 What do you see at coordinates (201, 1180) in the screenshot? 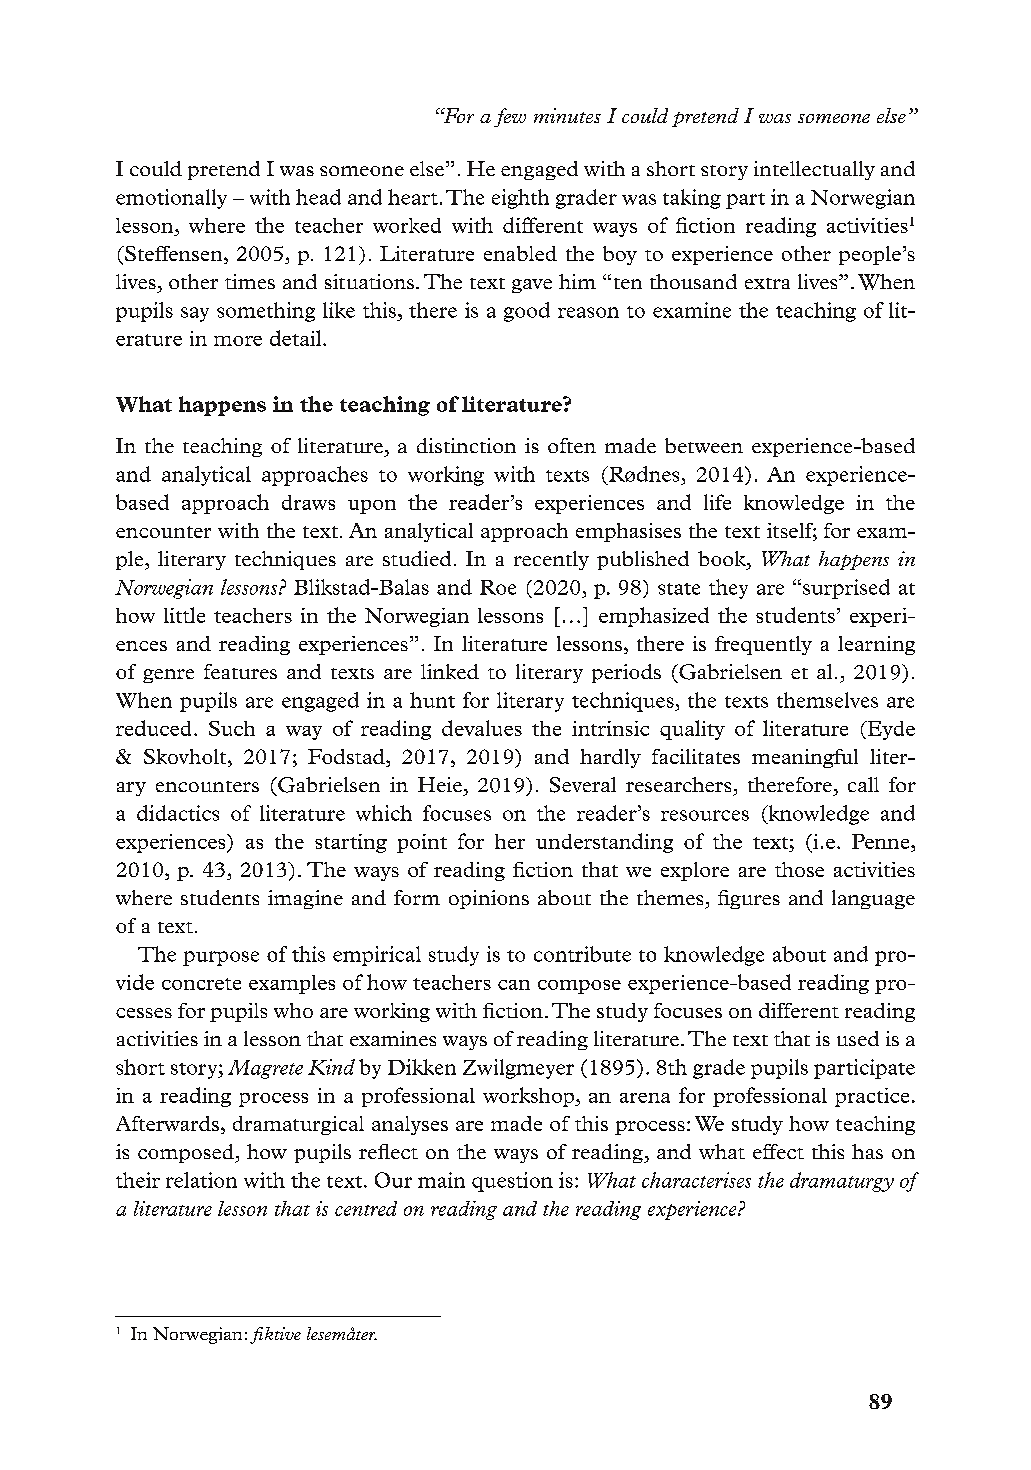
I see `relation` at bounding box center [201, 1180].
